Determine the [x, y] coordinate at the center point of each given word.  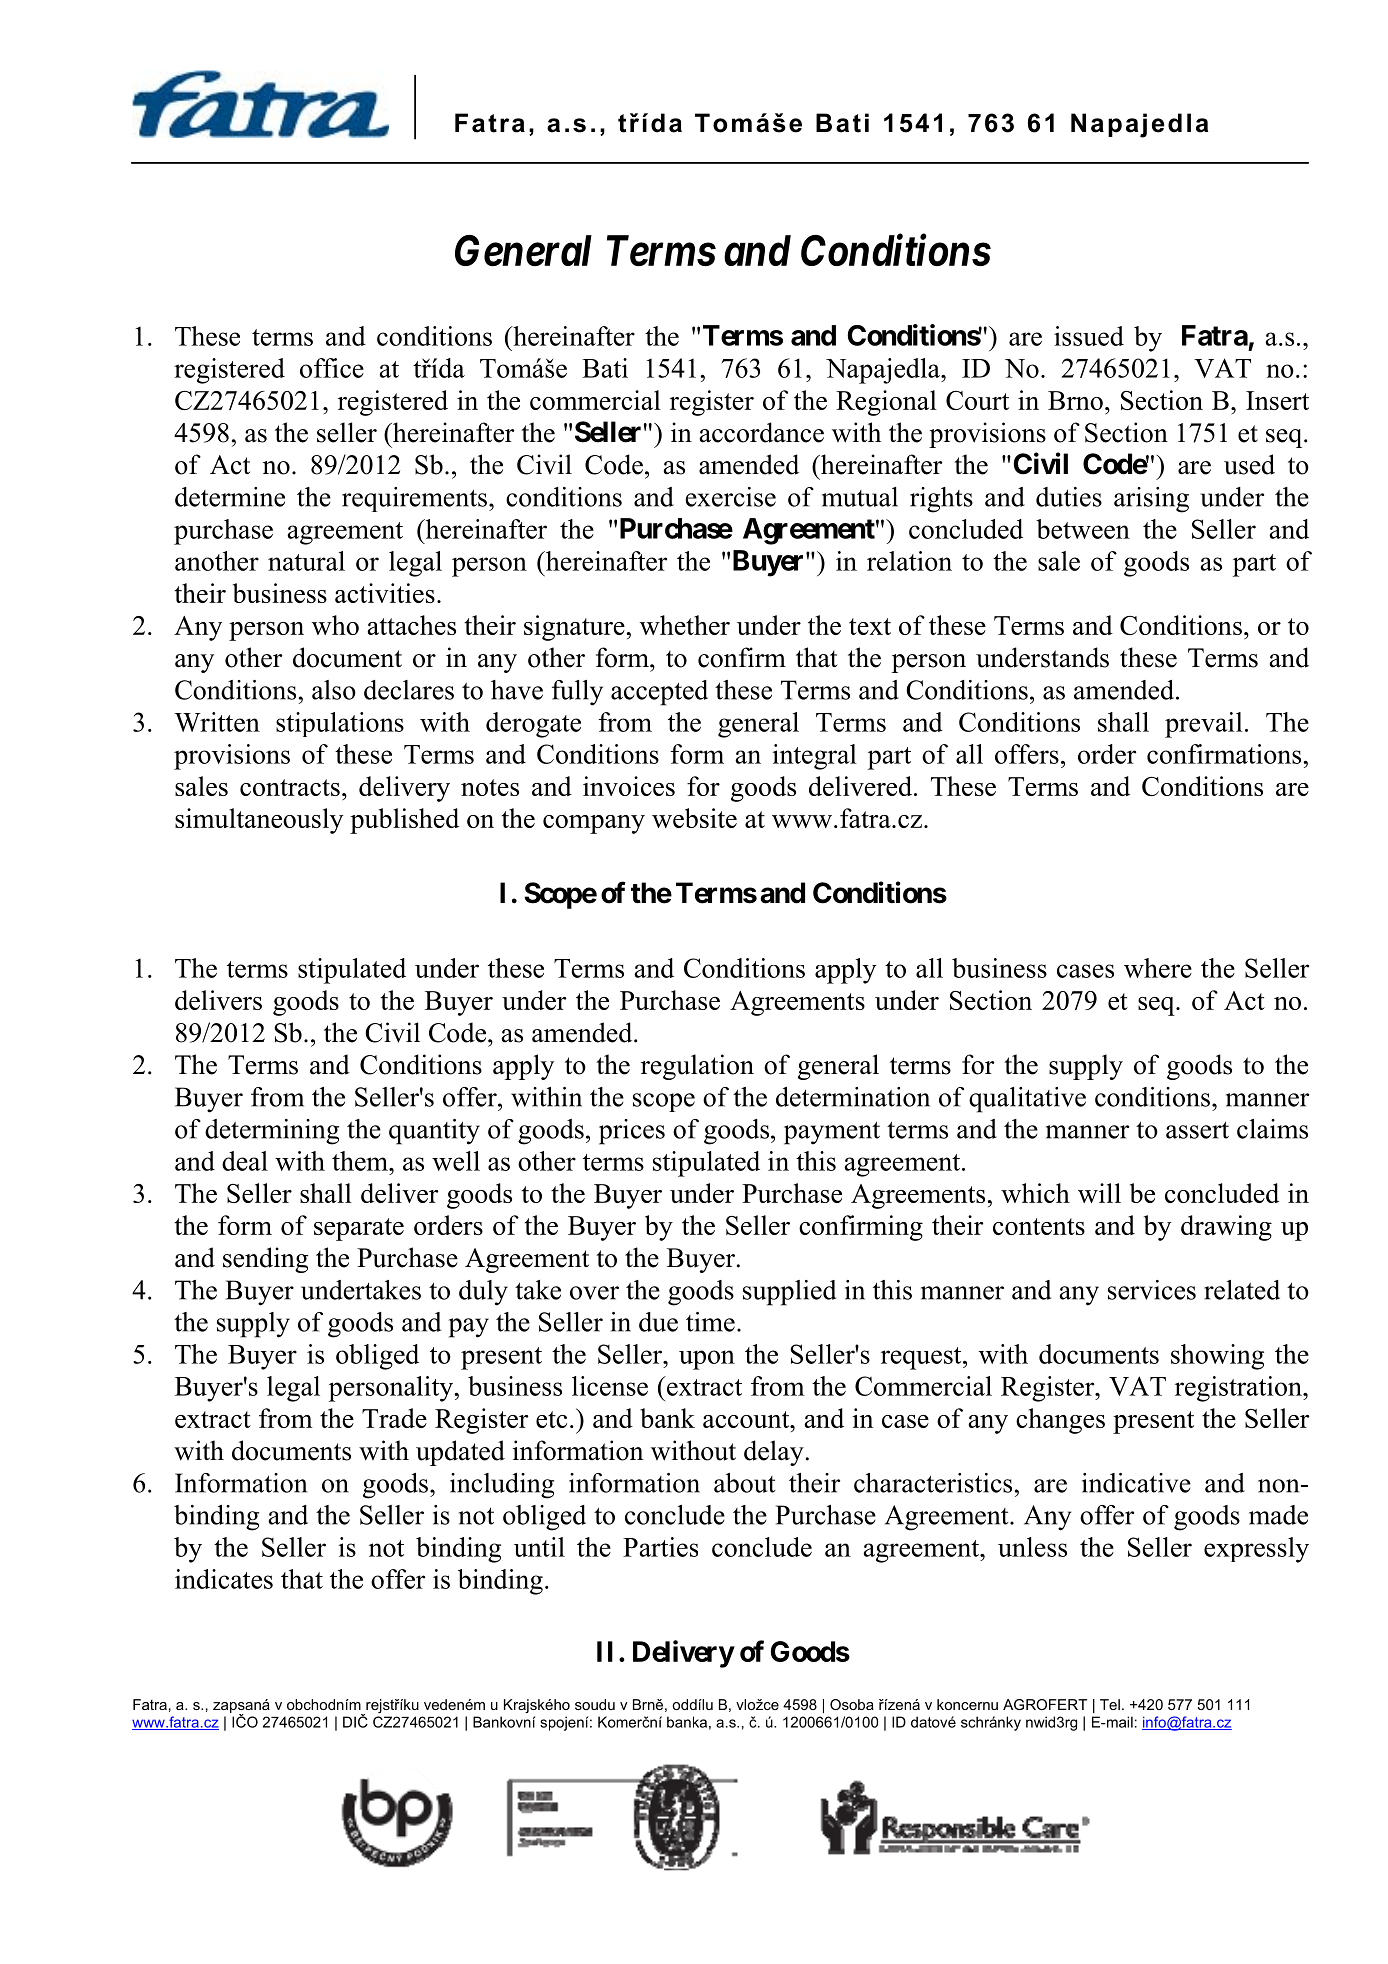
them [361, 1161]
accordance [762, 432]
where [1158, 968]
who [335, 625]
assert [1197, 1130]
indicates [224, 1579]
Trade [394, 1418]
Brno [1075, 400]
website [694, 818]
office [332, 368]
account [747, 1419]
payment [832, 1133]
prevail [1204, 725]
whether [685, 625]
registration [1239, 1389]
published [404, 821]
